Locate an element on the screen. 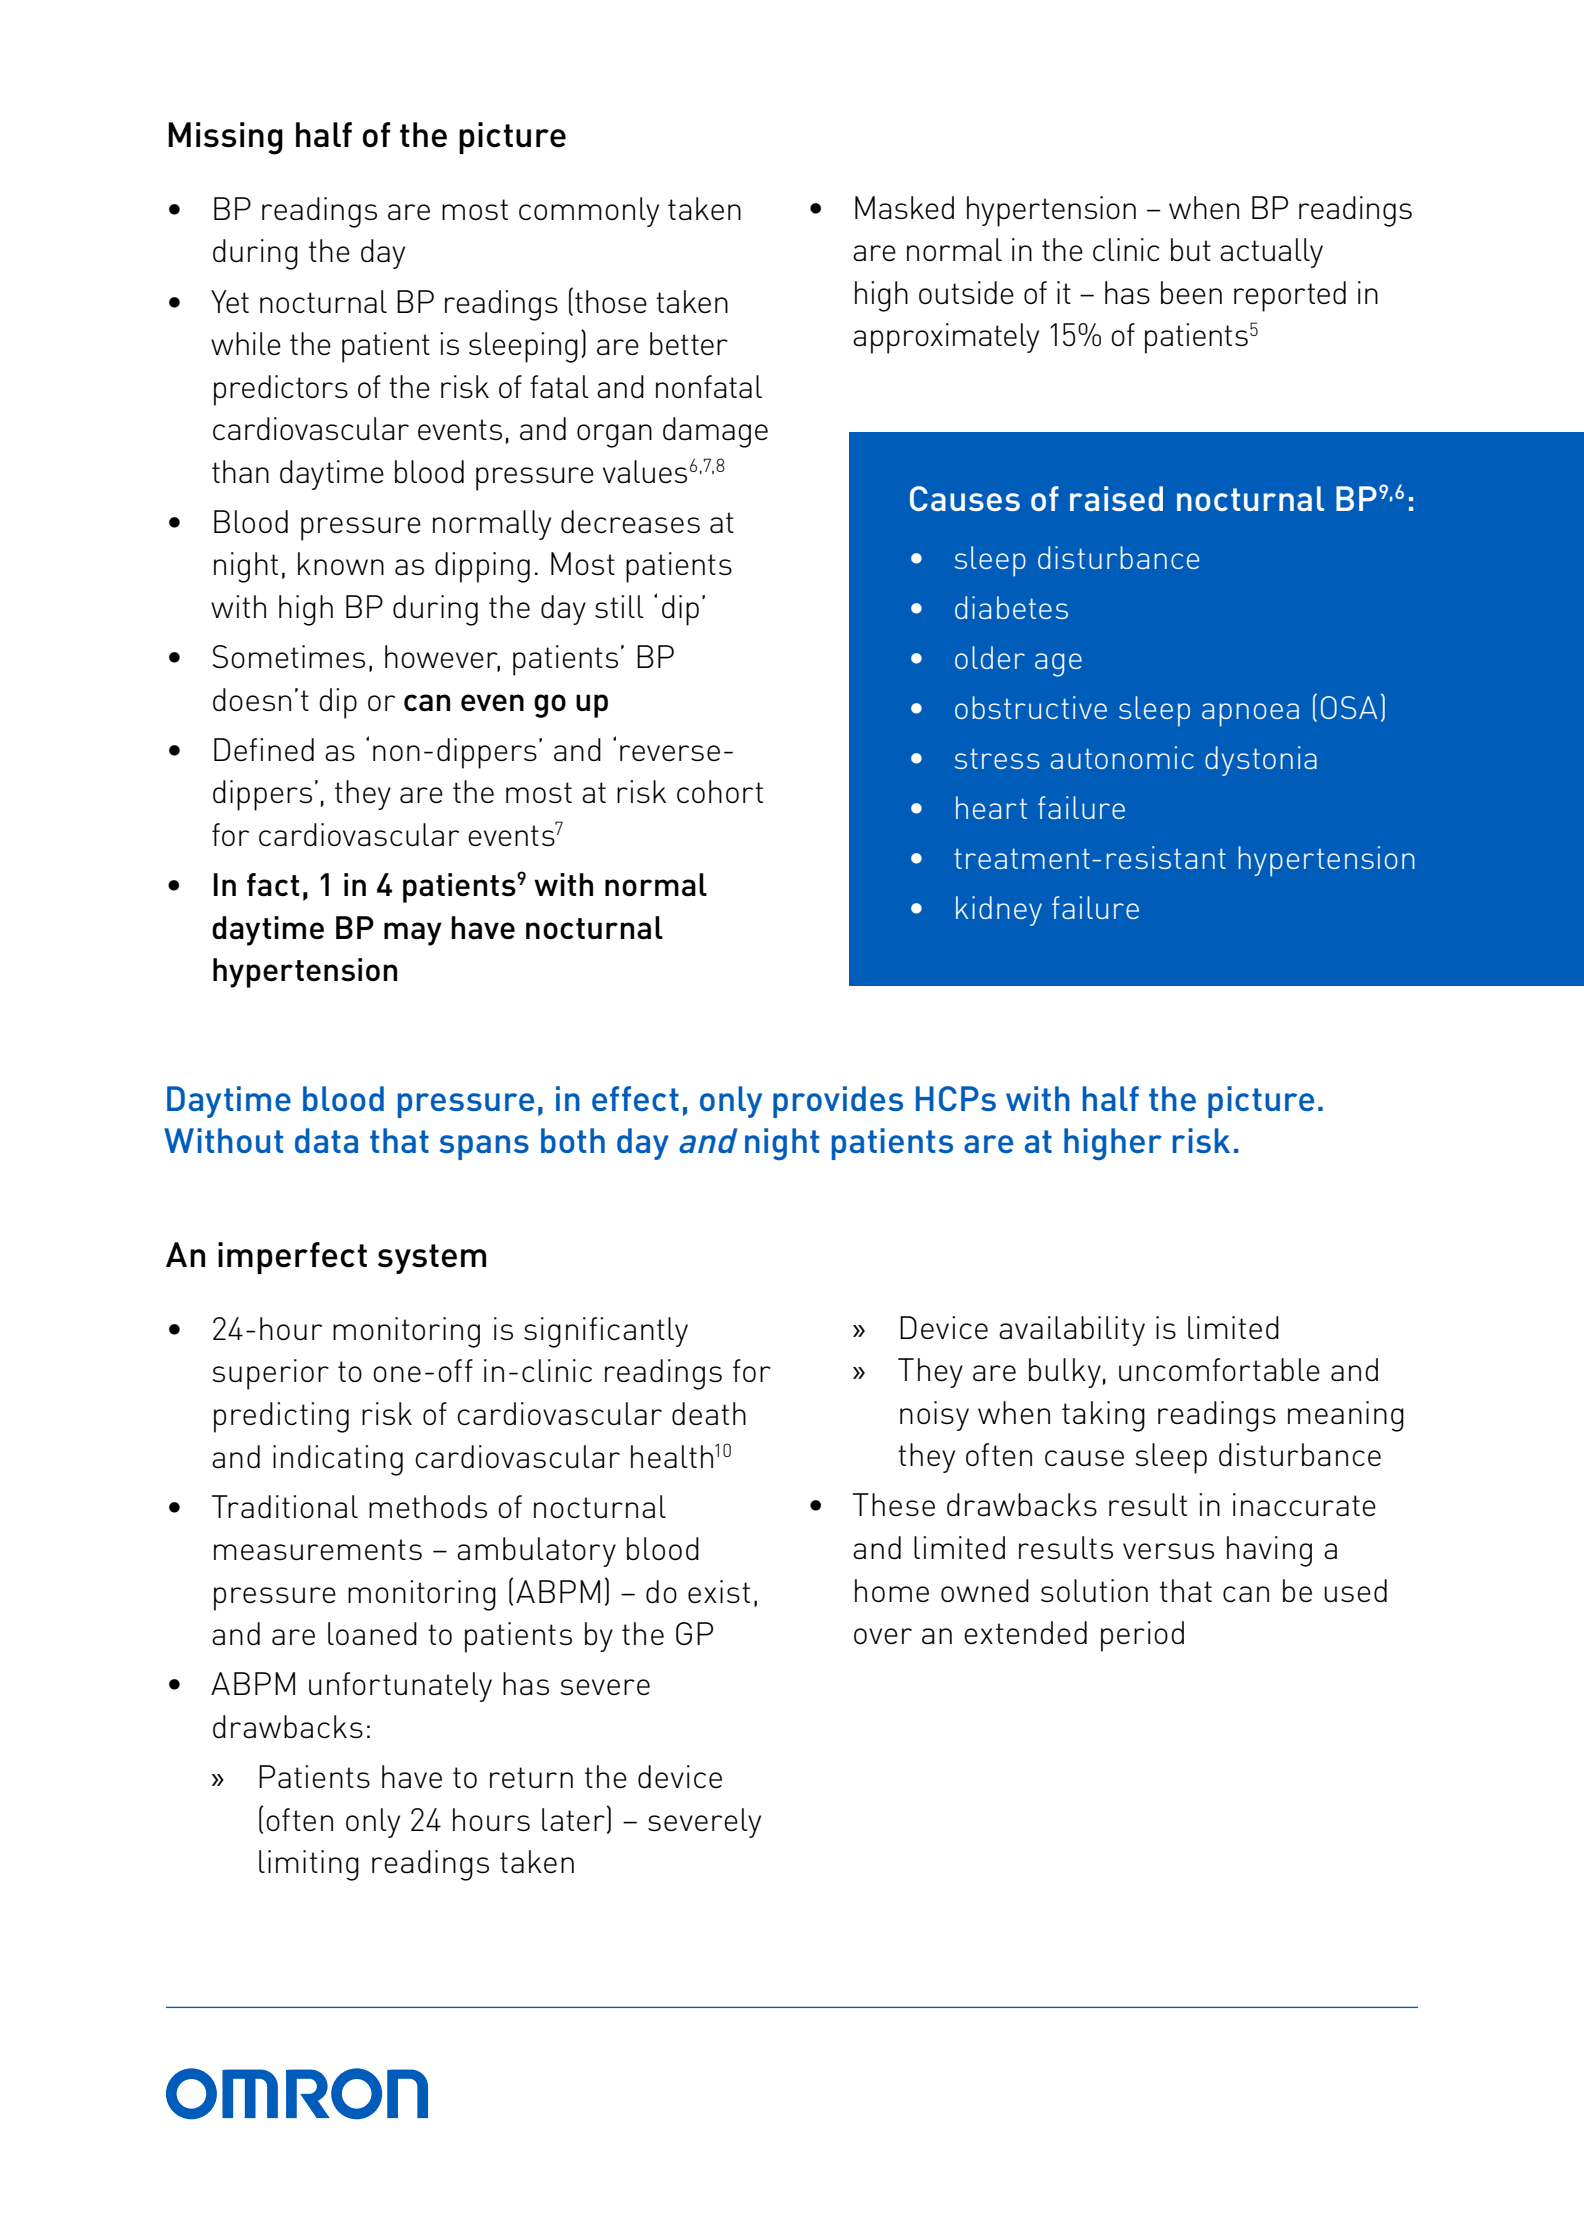 This screenshot has width=1584, height=2240. may is located at coordinates (413, 934).
